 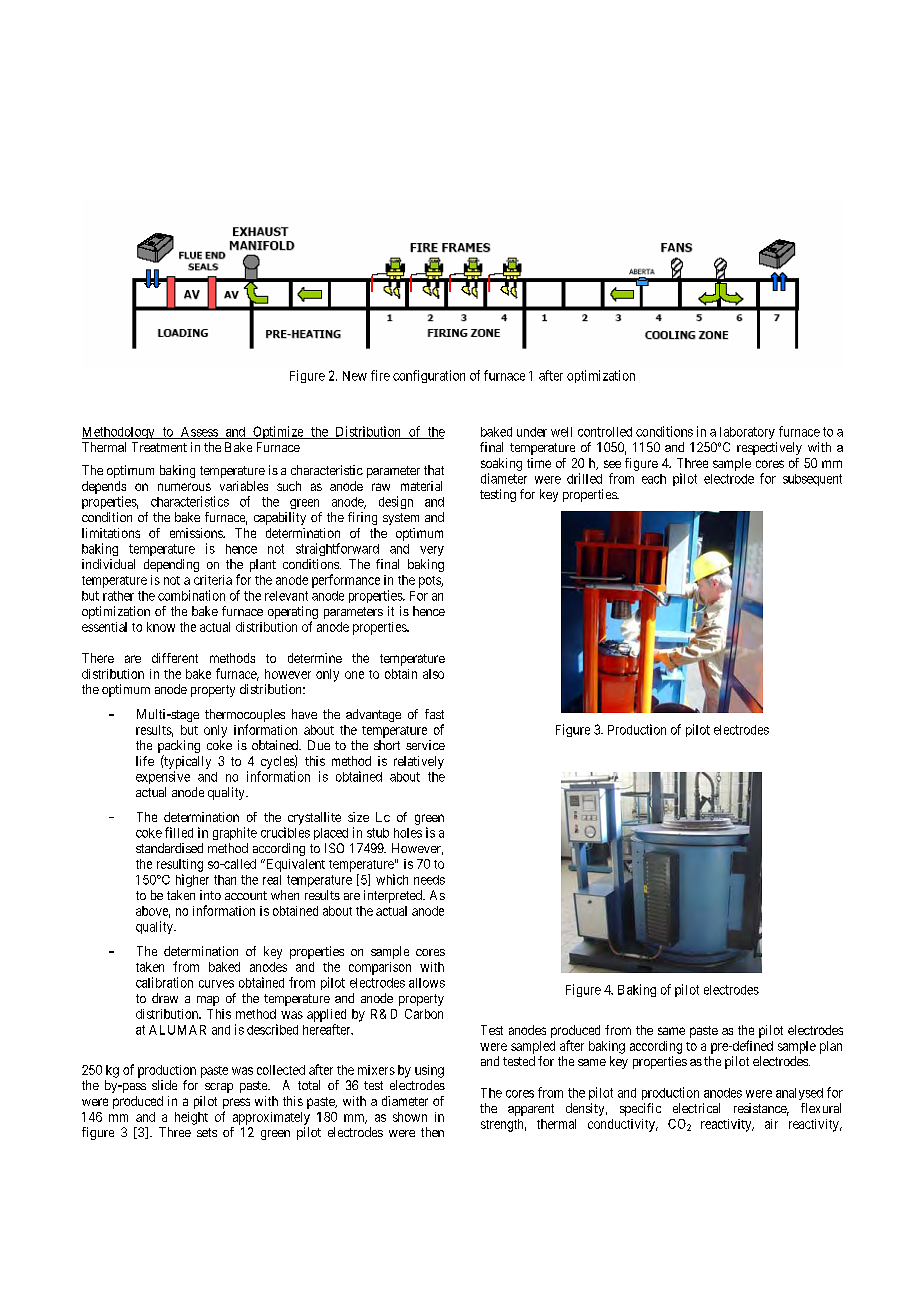 What do you see at coordinates (199, 433) in the page?
I see `Assess` at bounding box center [199, 433].
